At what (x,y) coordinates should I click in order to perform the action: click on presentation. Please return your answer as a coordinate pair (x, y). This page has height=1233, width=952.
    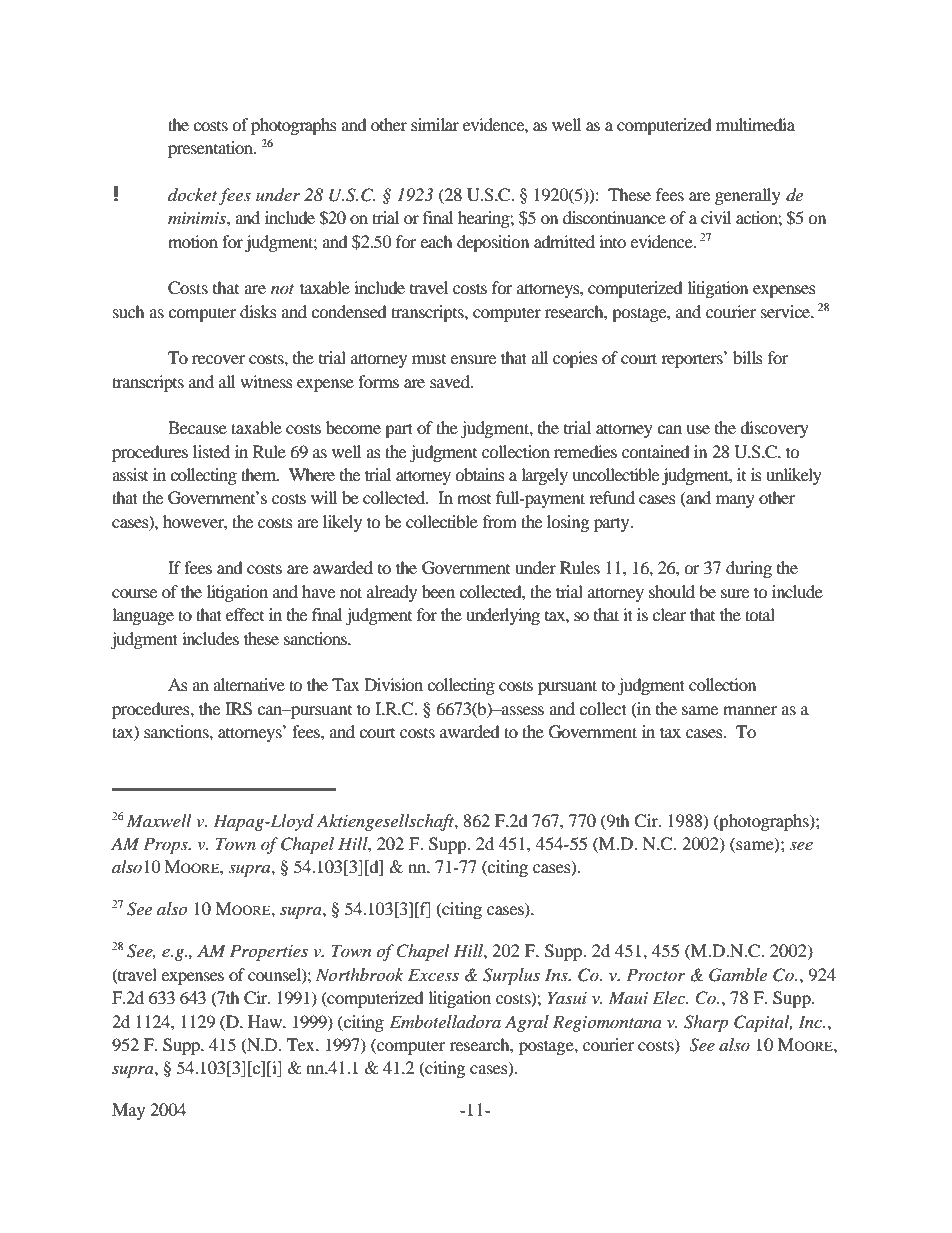
    Looking at the image, I should click on (211, 149).
